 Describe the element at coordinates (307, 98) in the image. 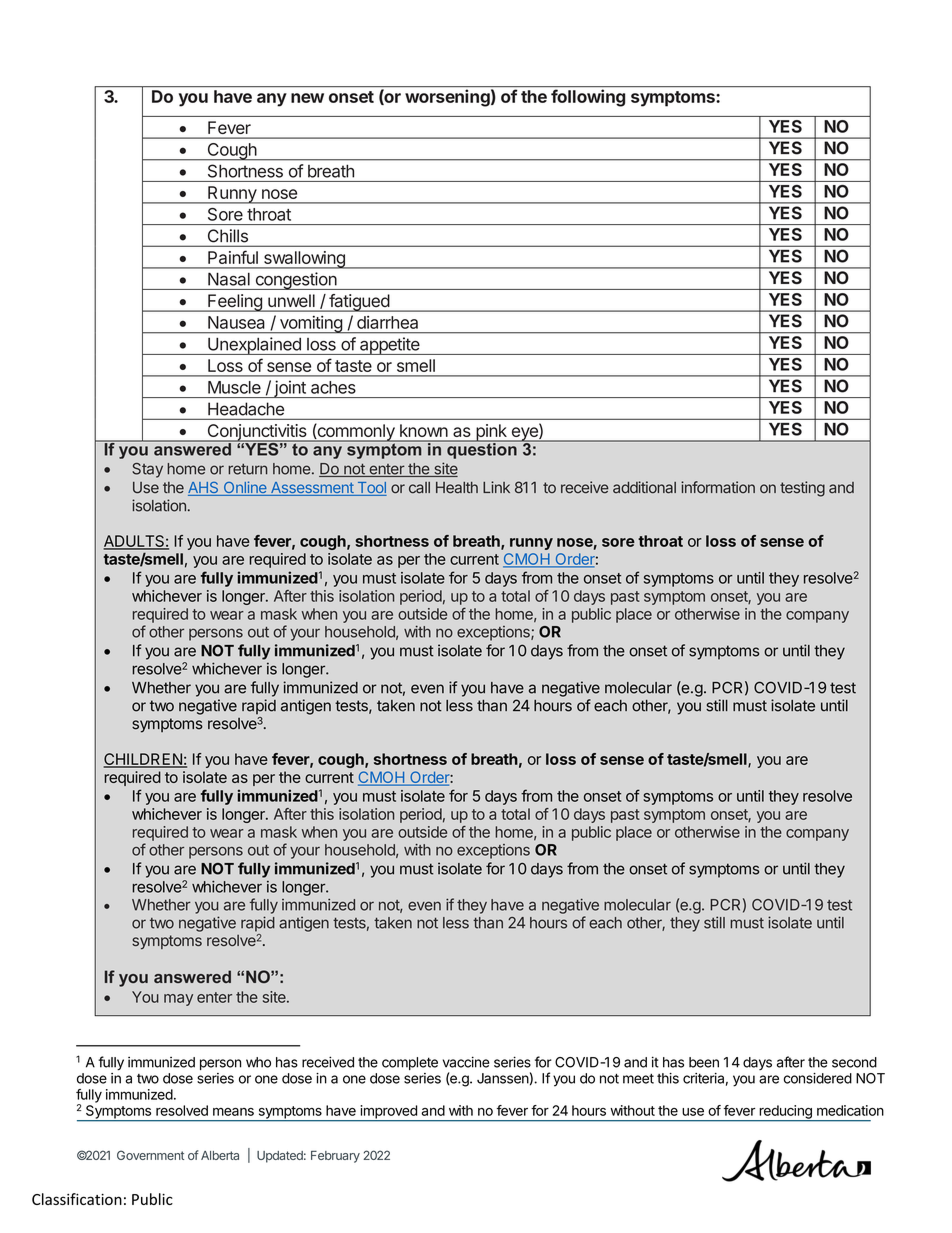

I see `new` at that location.
